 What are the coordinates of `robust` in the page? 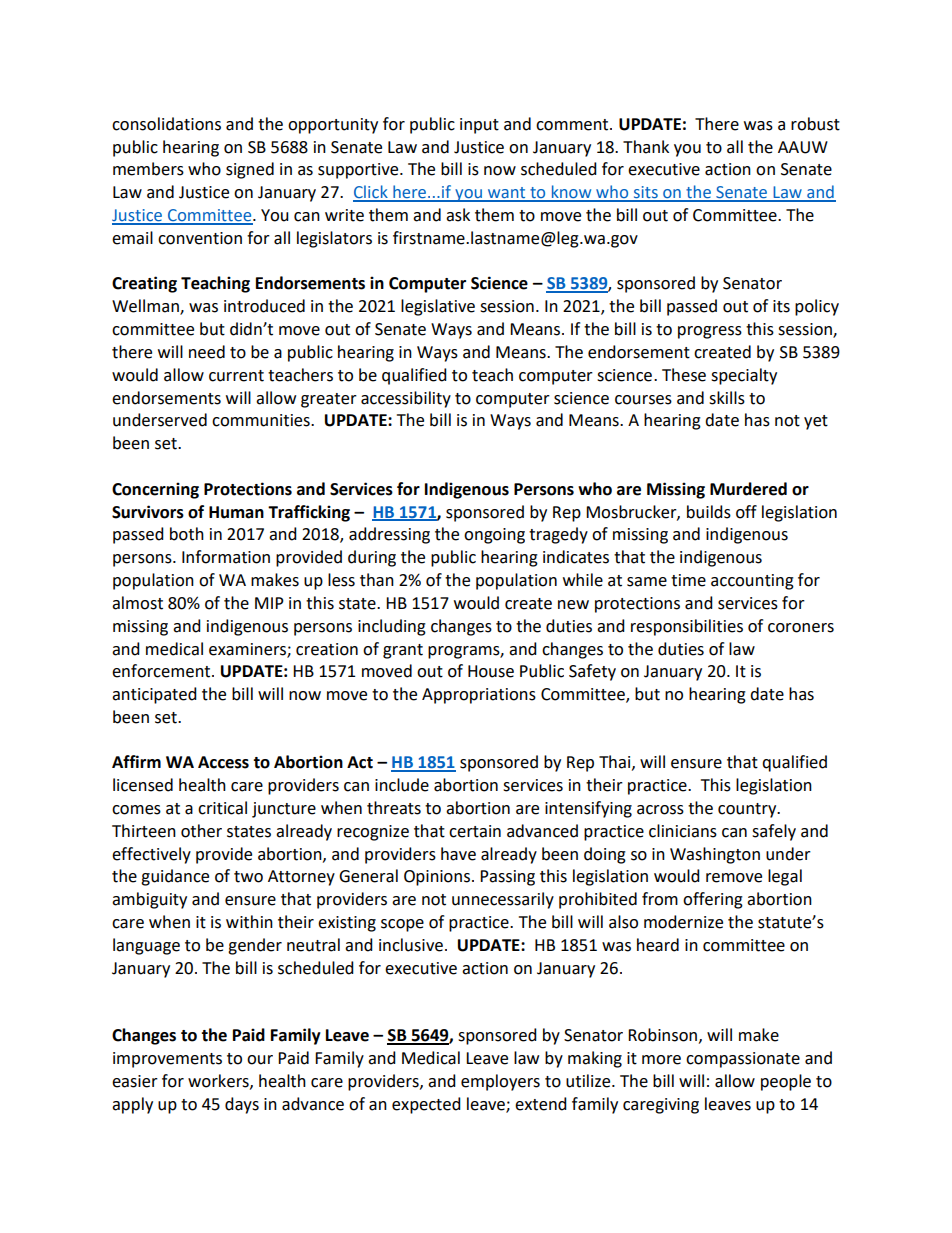 It's located at (815, 124).
